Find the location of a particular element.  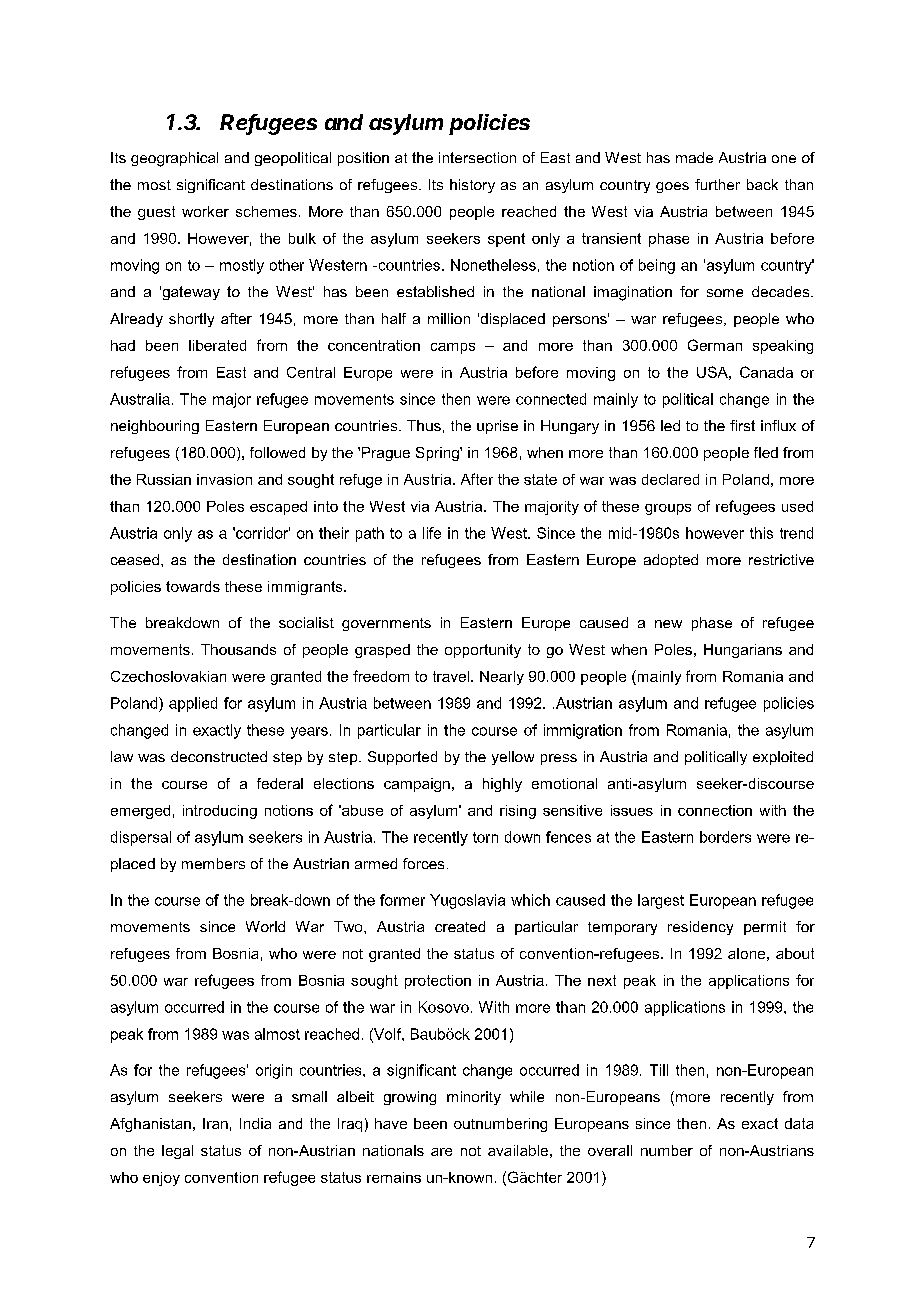

history is located at coordinates (472, 186).
